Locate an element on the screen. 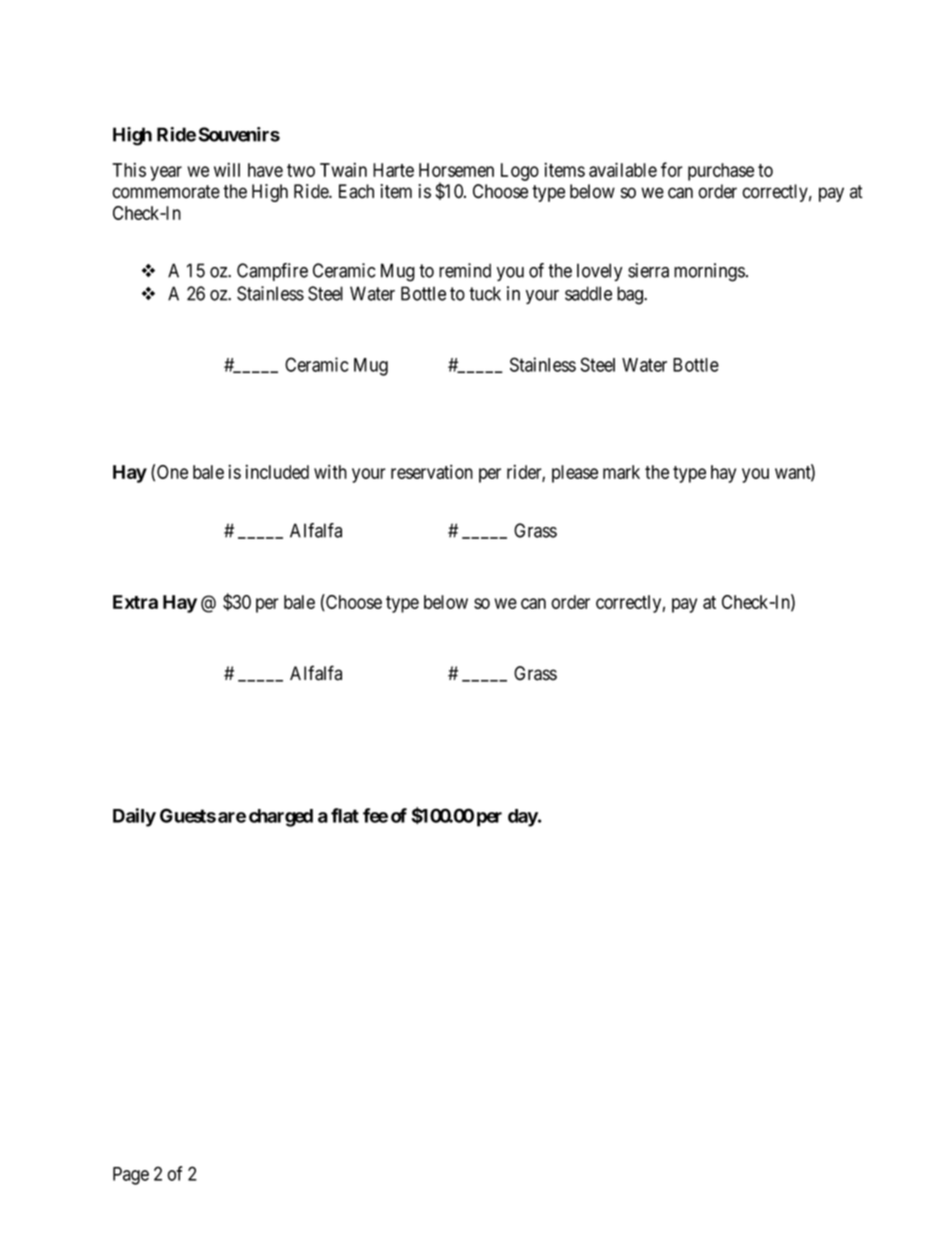 Image resolution: width=952 pixels, height=1233 pixels. Extra is located at coordinates (135, 602).
